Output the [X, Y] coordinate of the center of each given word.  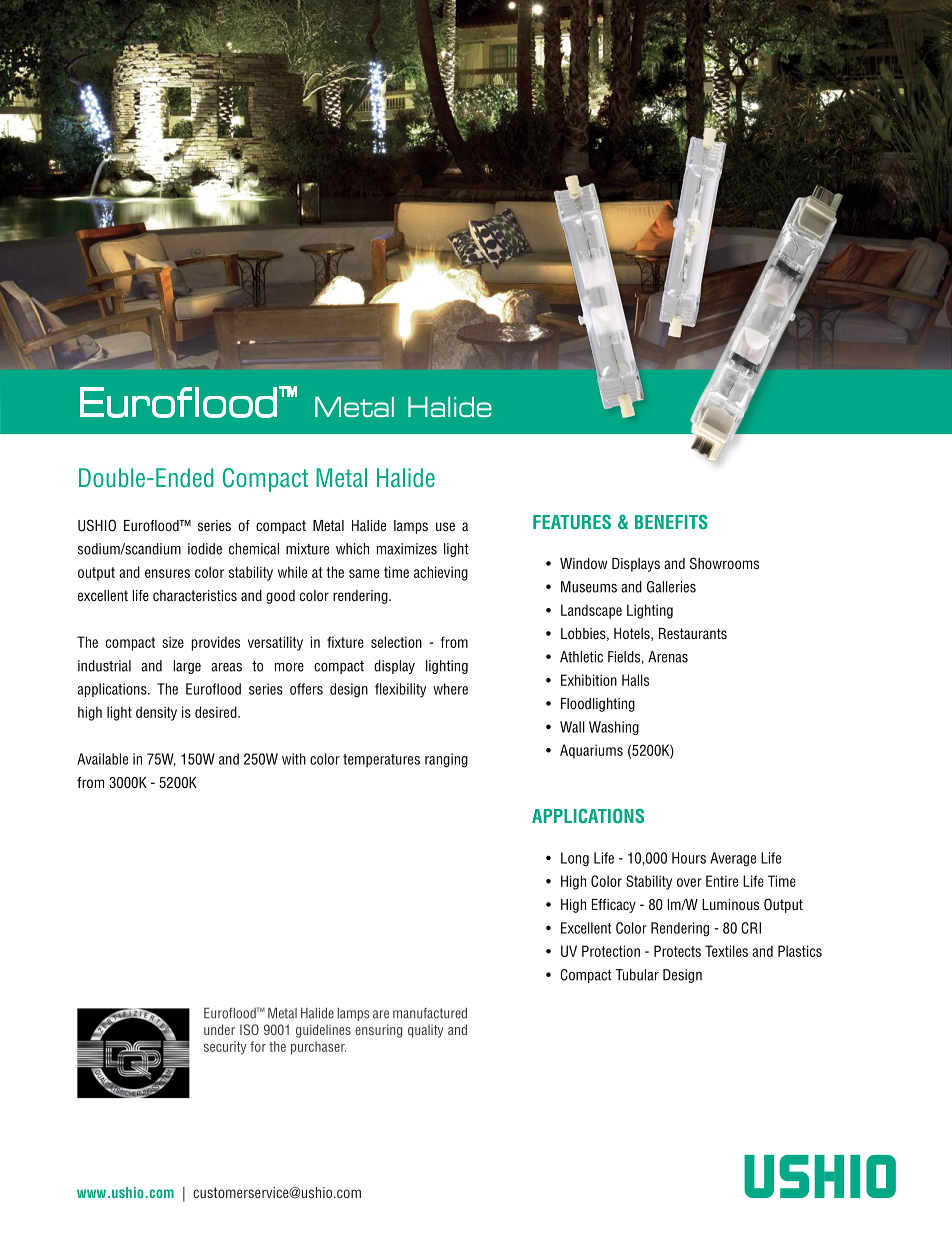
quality [426, 1031]
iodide [205, 549]
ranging [446, 760]
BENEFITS [671, 522]
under [219, 1029]
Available [102, 759]
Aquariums [591, 751]
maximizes [407, 549]
